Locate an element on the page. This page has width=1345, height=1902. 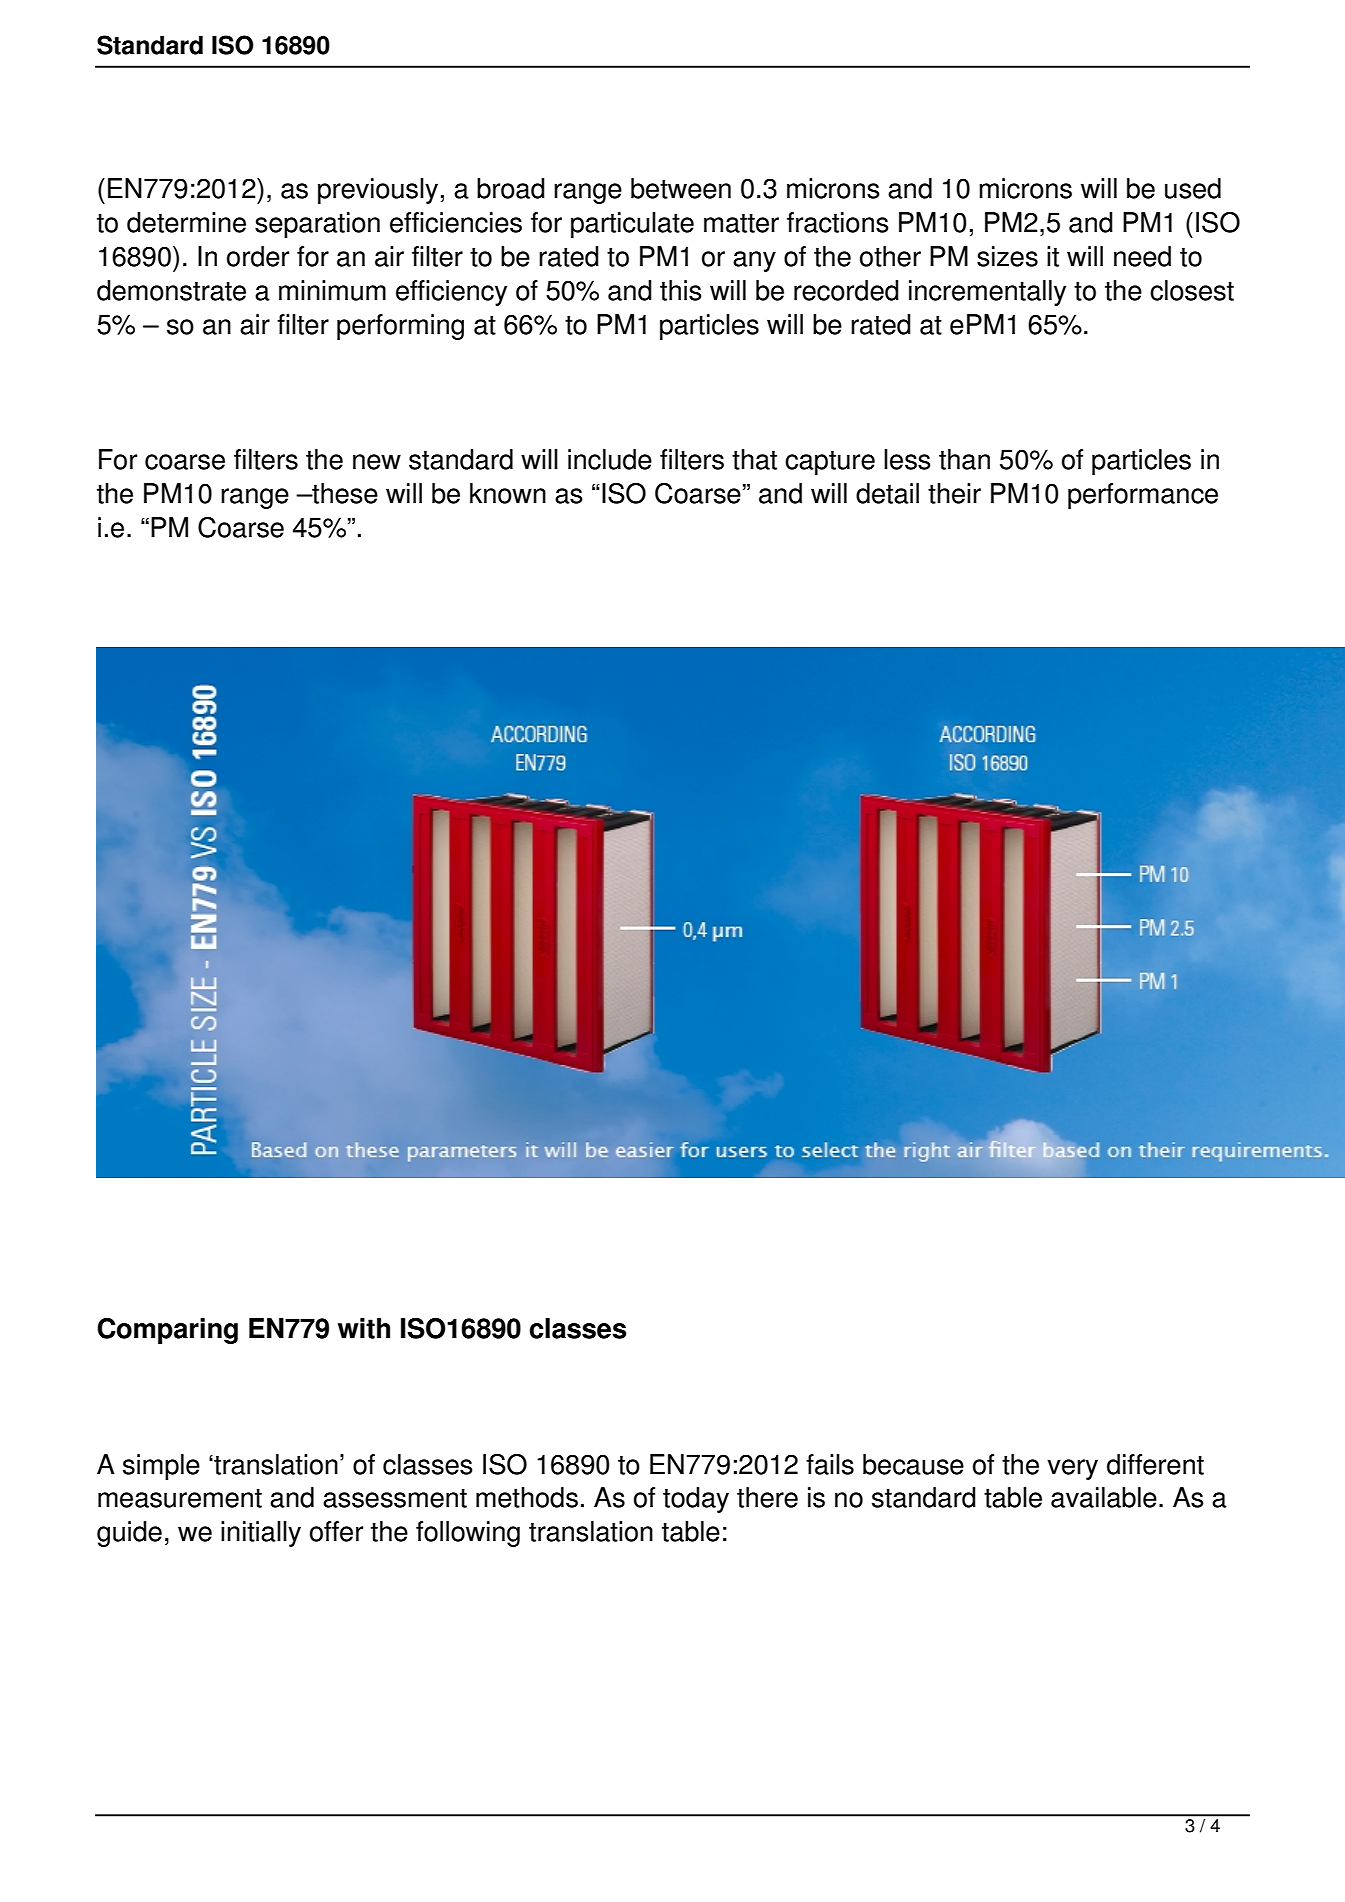
sizes is located at coordinates (1007, 256).
